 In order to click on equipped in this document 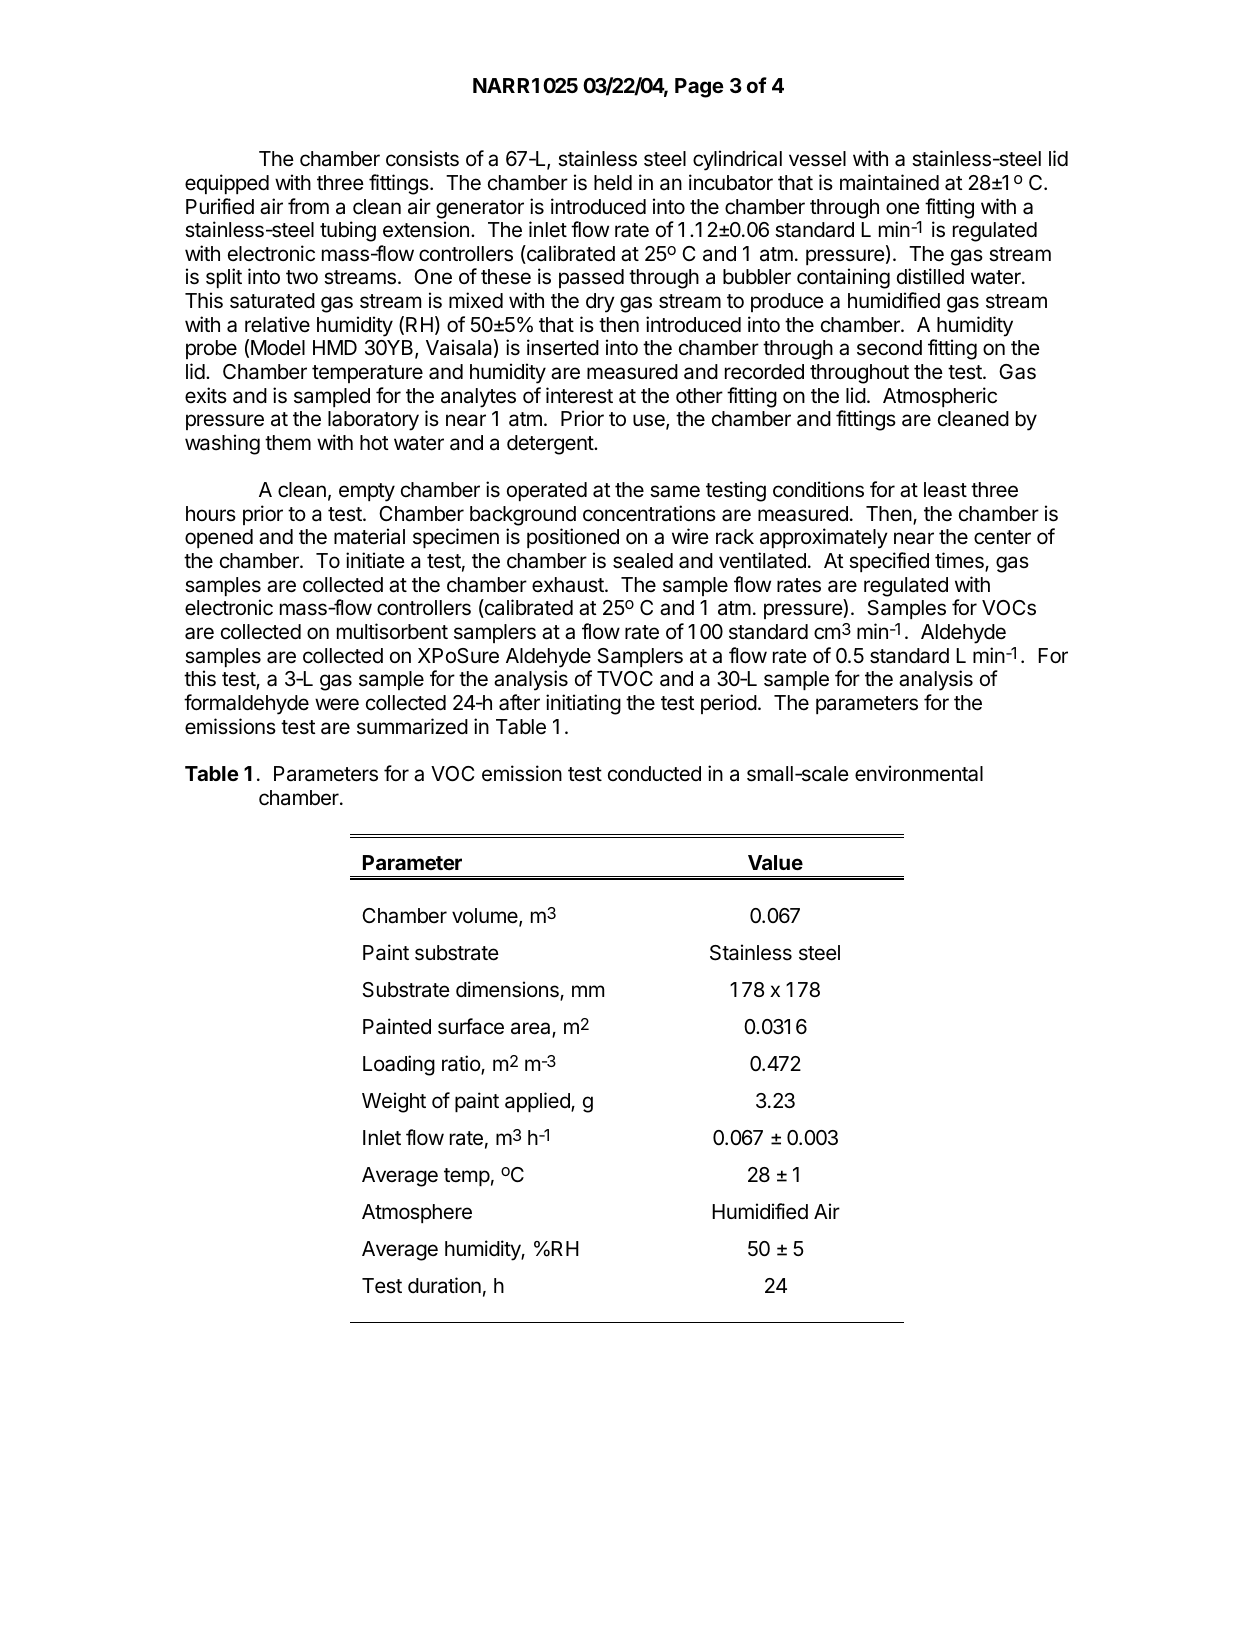, I will do `click(227, 184)`.
